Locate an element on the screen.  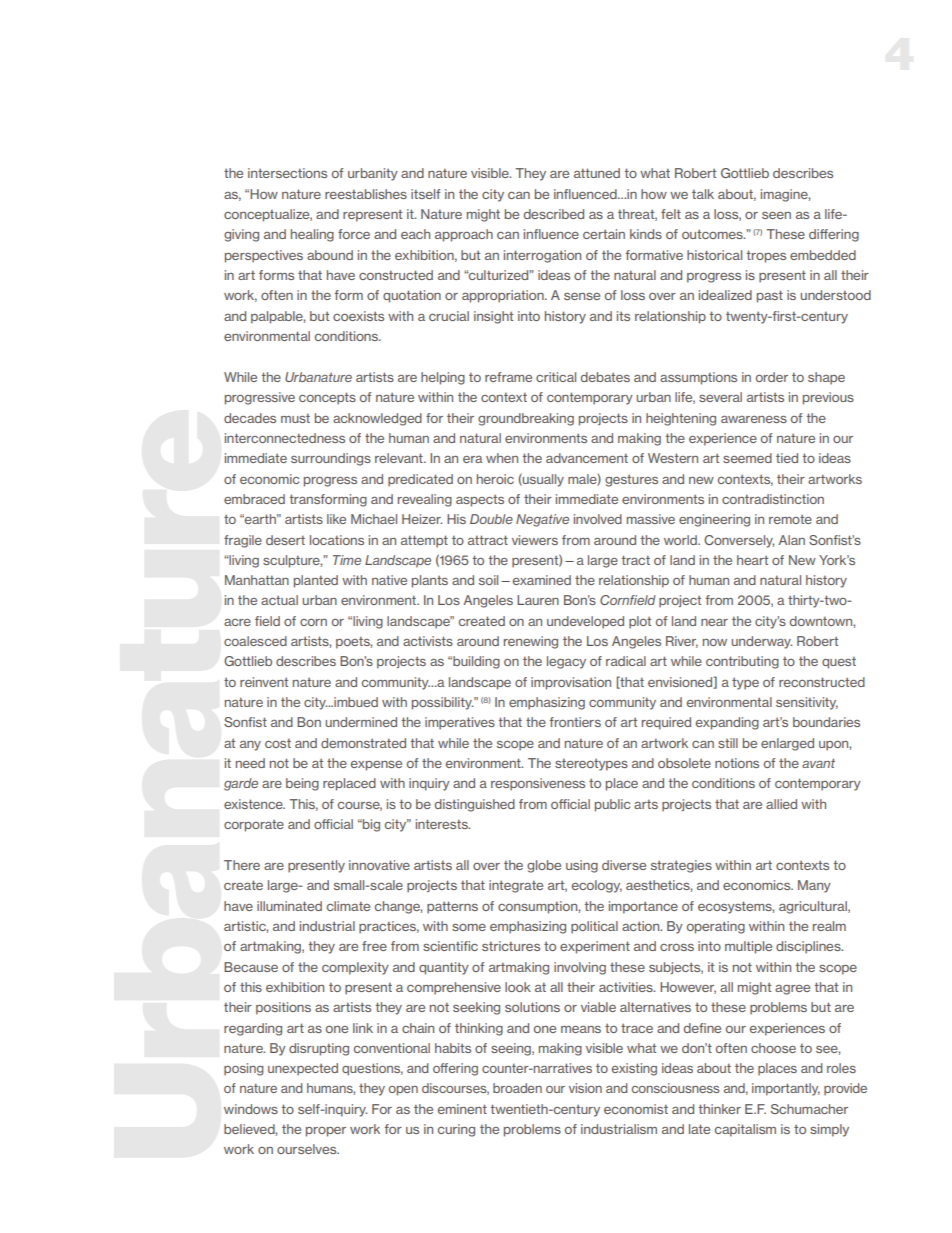
contradistinction is located at coordinates (773, 499).
